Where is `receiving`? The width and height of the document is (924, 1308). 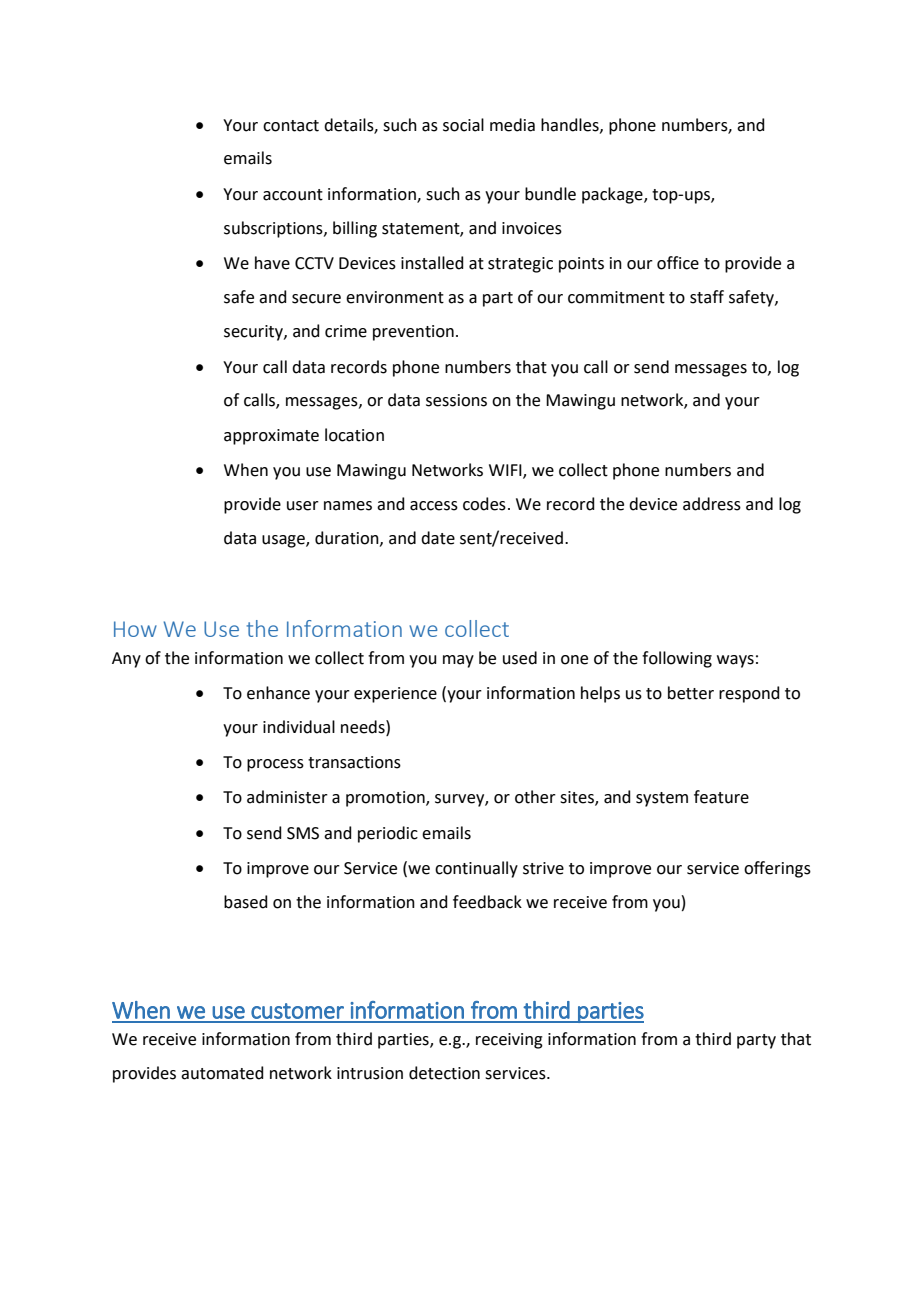 receiving is located at coordinates (509, 1041).
